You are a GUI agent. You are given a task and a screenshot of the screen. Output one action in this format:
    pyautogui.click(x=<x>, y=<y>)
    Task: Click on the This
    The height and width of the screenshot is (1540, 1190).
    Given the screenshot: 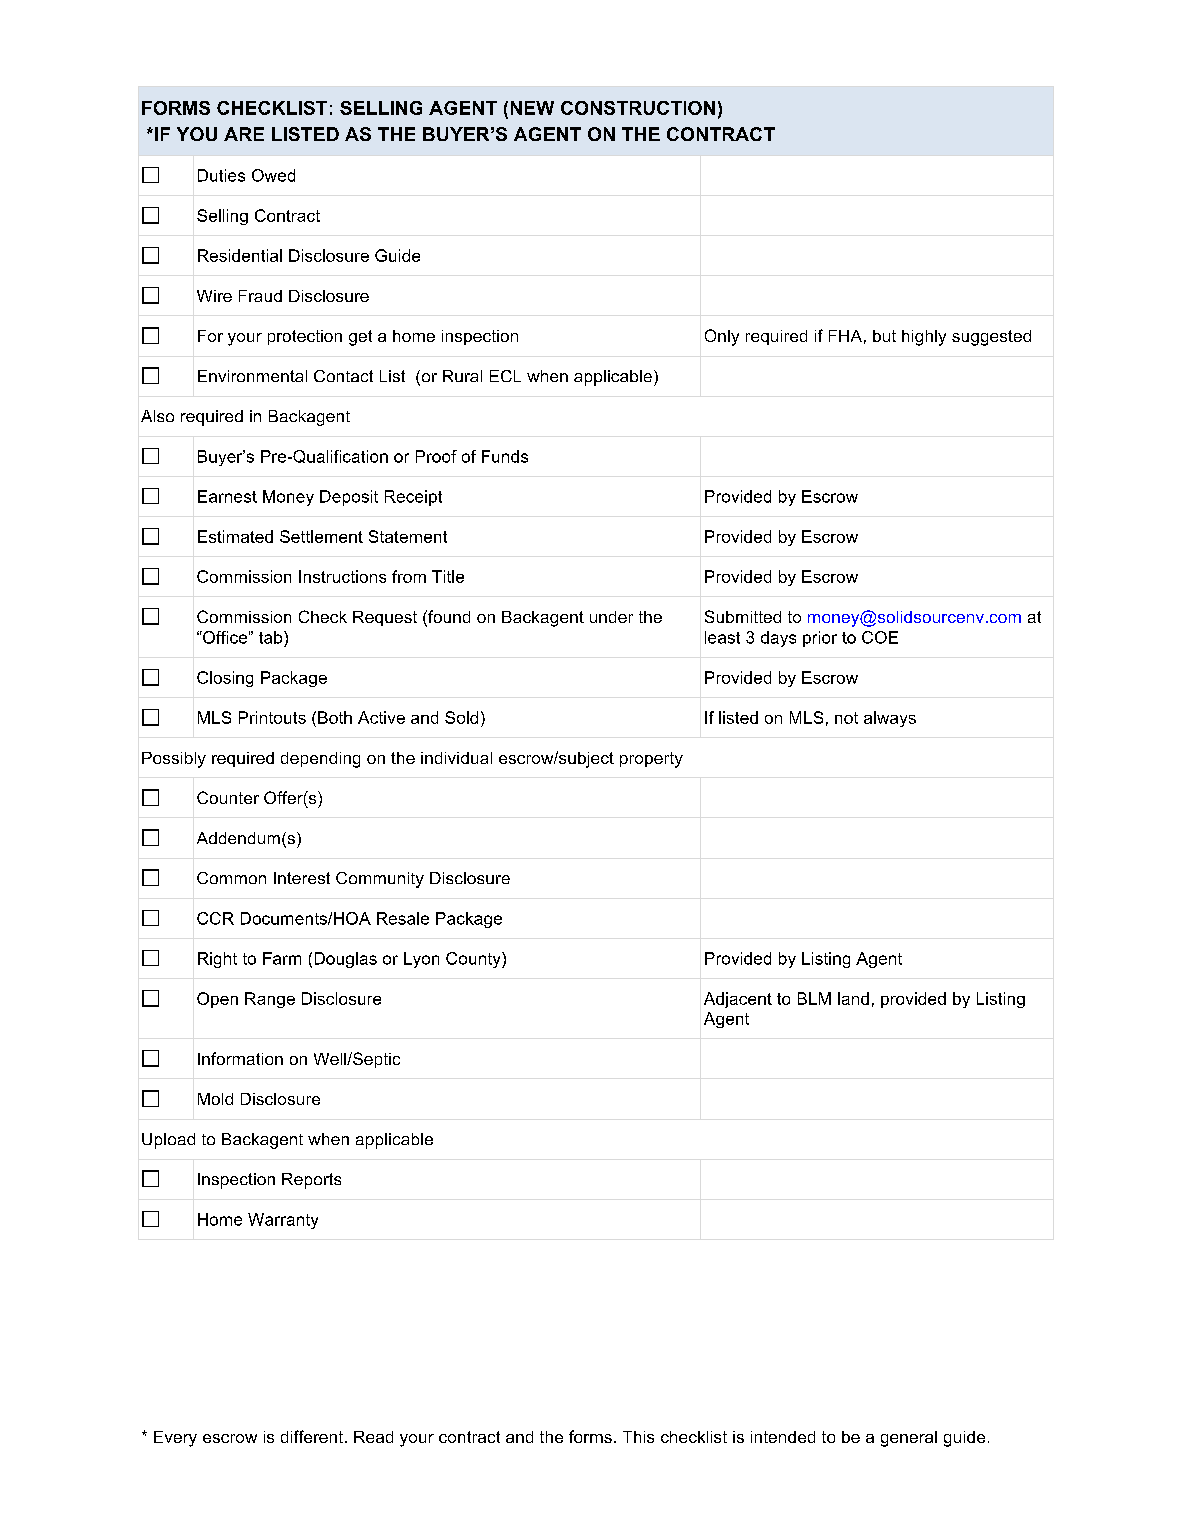 What is the action you would take?
    pyautogui.click(x=638, y=1437)
